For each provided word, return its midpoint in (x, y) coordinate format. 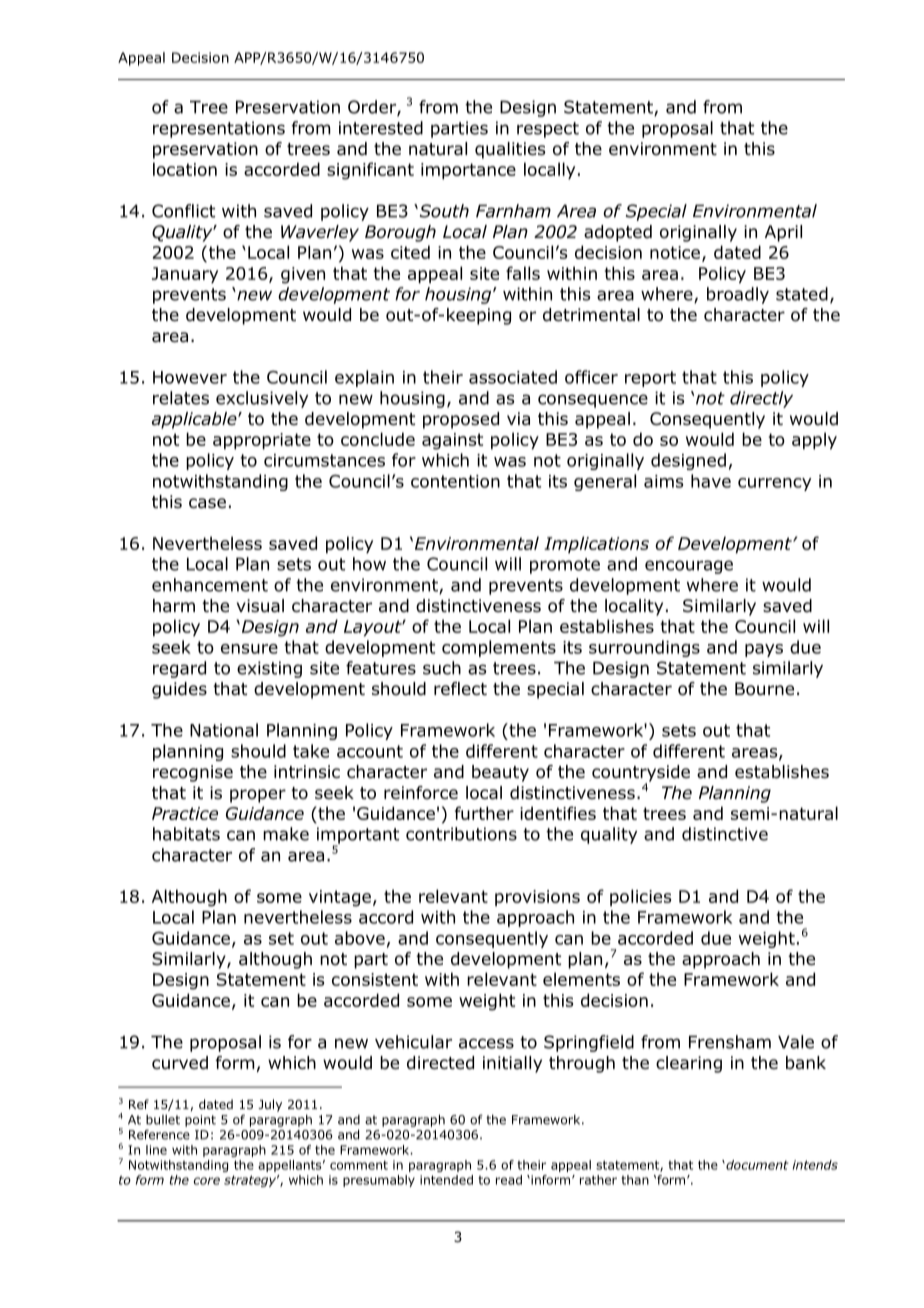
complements (499, 648)
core (207, 1181)
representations (219, 129)
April (783, 233)
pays (764, 650)
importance (468, 171)
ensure (249, 649)
